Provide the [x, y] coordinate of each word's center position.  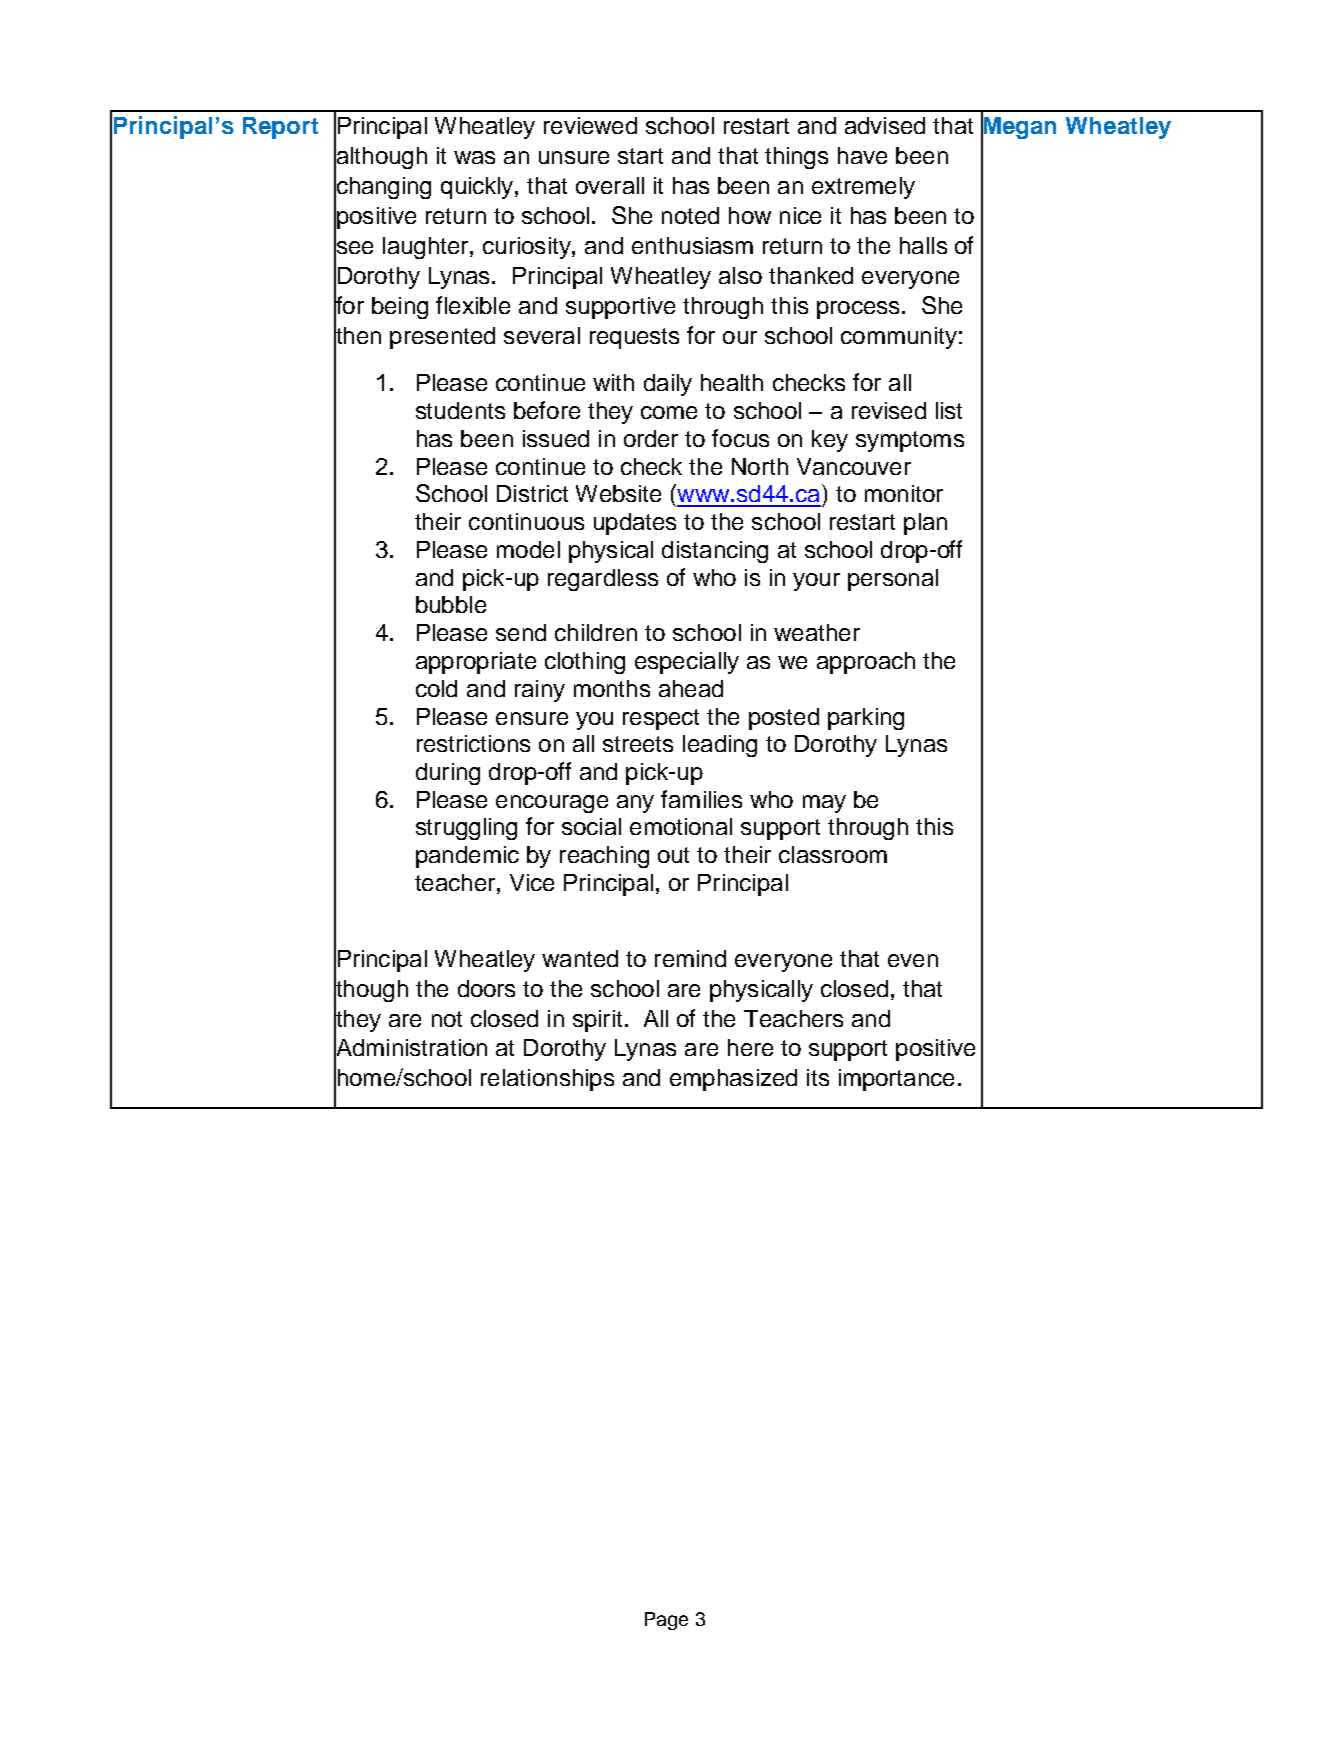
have [862, 155]
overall [610, 185]
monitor [904, 493]
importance [896, 1080]
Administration [410, 1048]
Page [666, 1621]
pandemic [467, 857]
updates [635, 524]
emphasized [733, 1080]
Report [280, 128]
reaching [604, 857]
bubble [451, 604]
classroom [833, 854]
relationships [547, 1080]
